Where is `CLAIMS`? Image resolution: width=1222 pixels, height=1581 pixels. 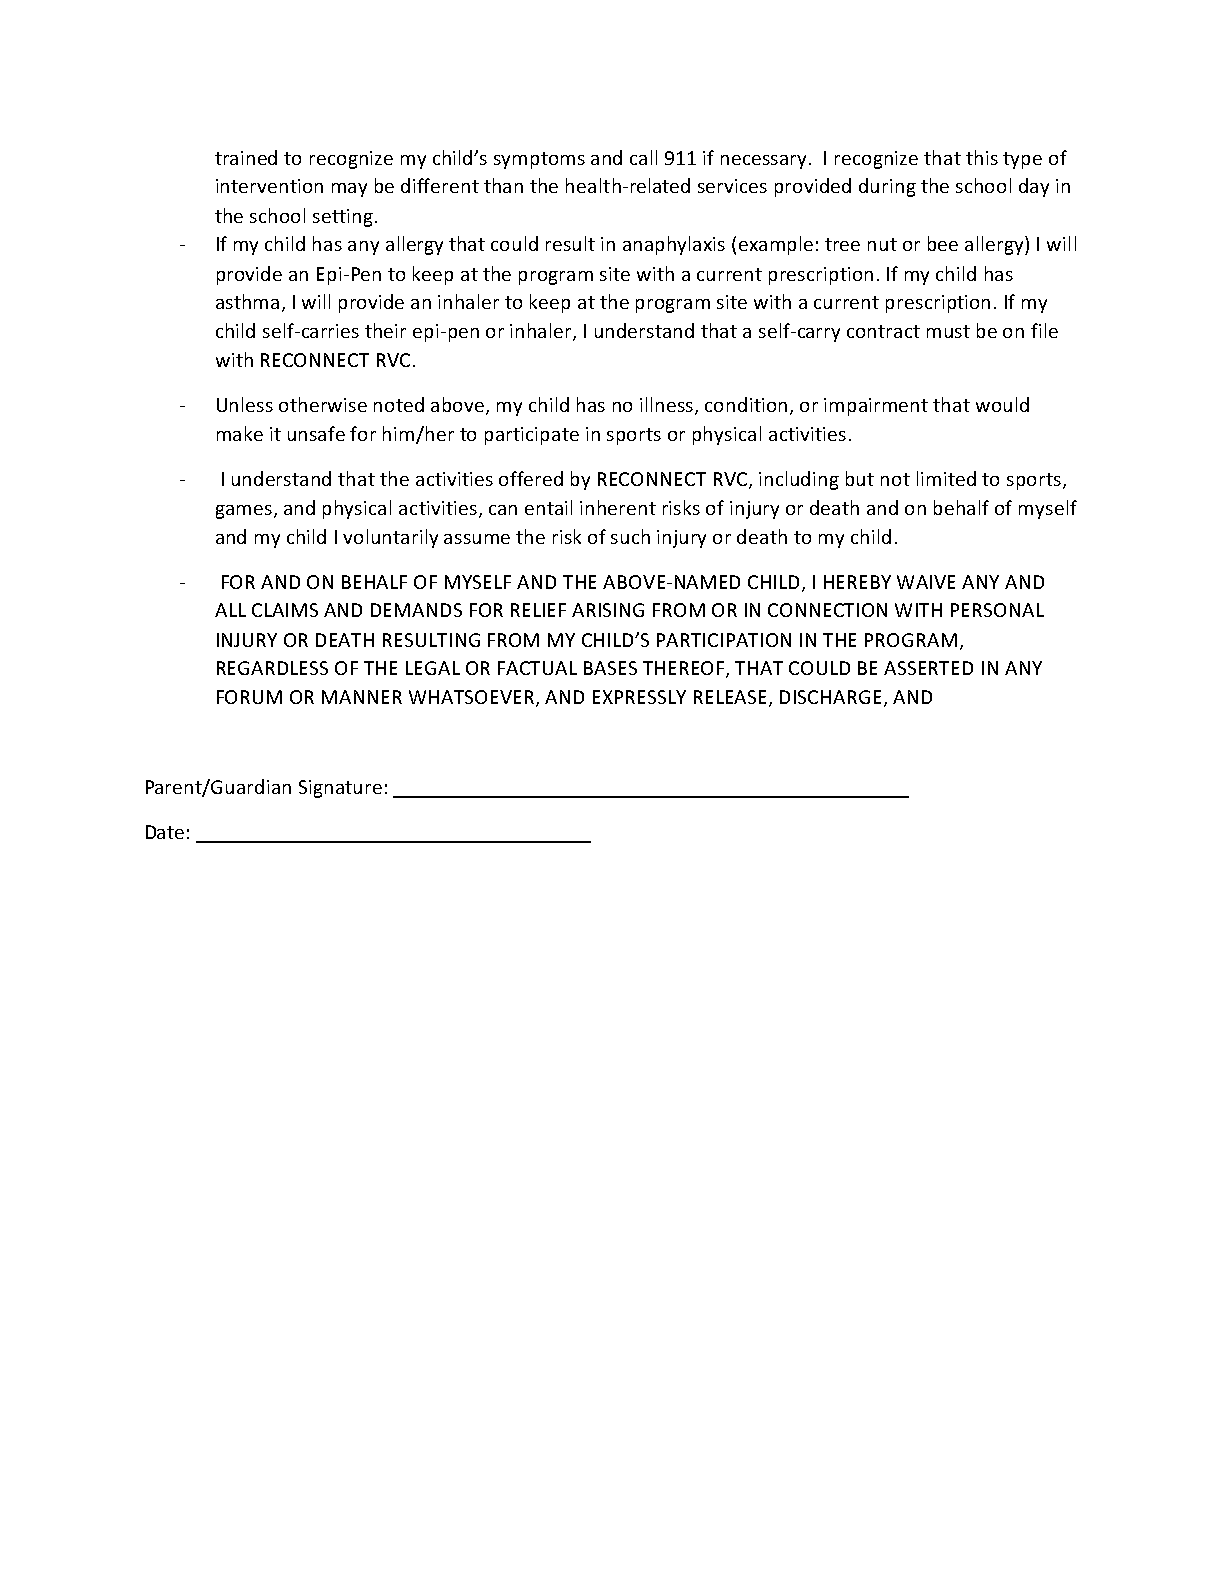 CLAIMS is located at coordinates (285, 610).
